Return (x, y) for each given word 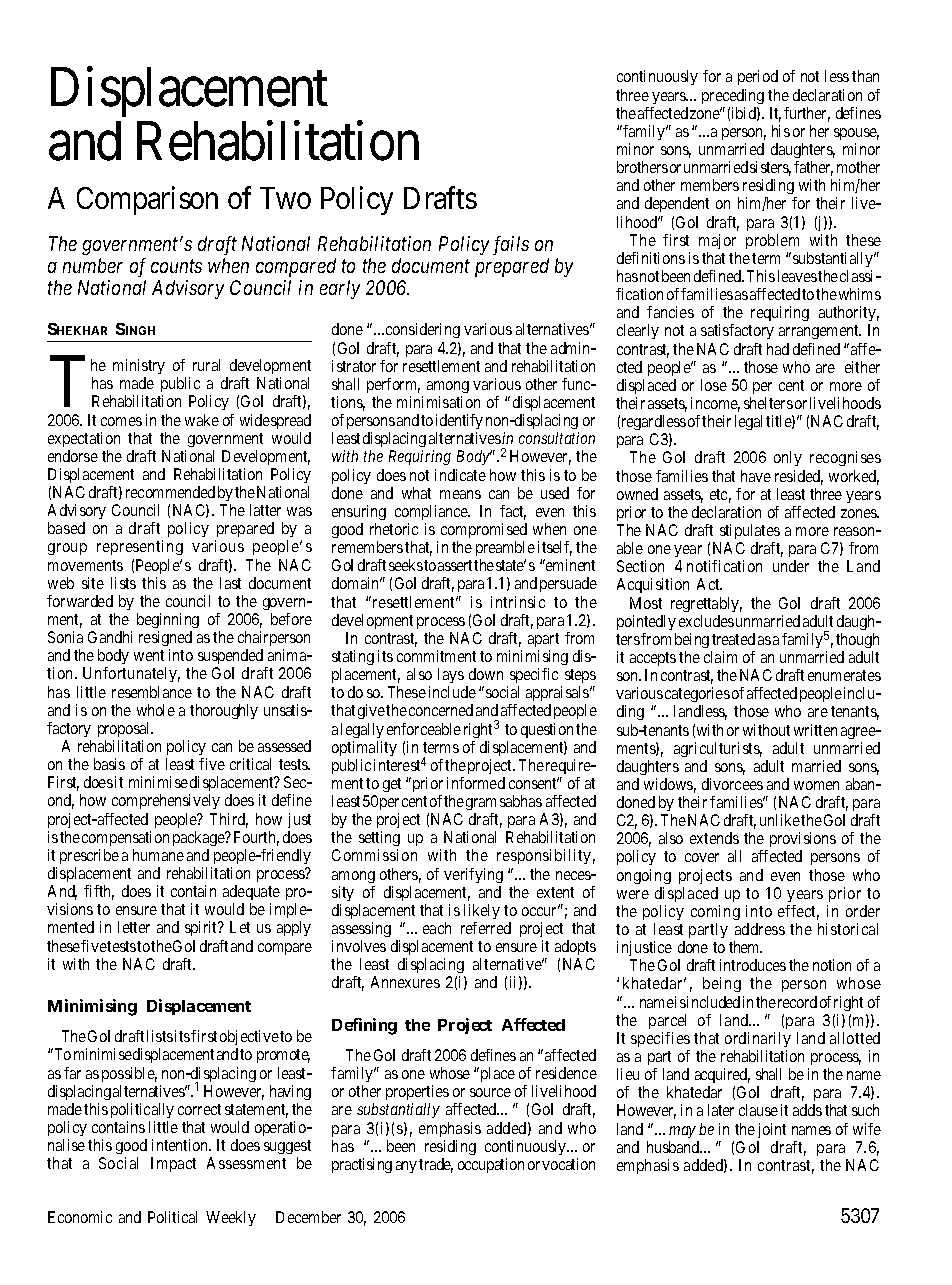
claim (720, 657)
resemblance (152, 692)
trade (436, 1165)
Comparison (147, 200)
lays (451, 677)
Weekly (231, 1218)
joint (772, 1130)
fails (511, 245)
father (813, 168)
